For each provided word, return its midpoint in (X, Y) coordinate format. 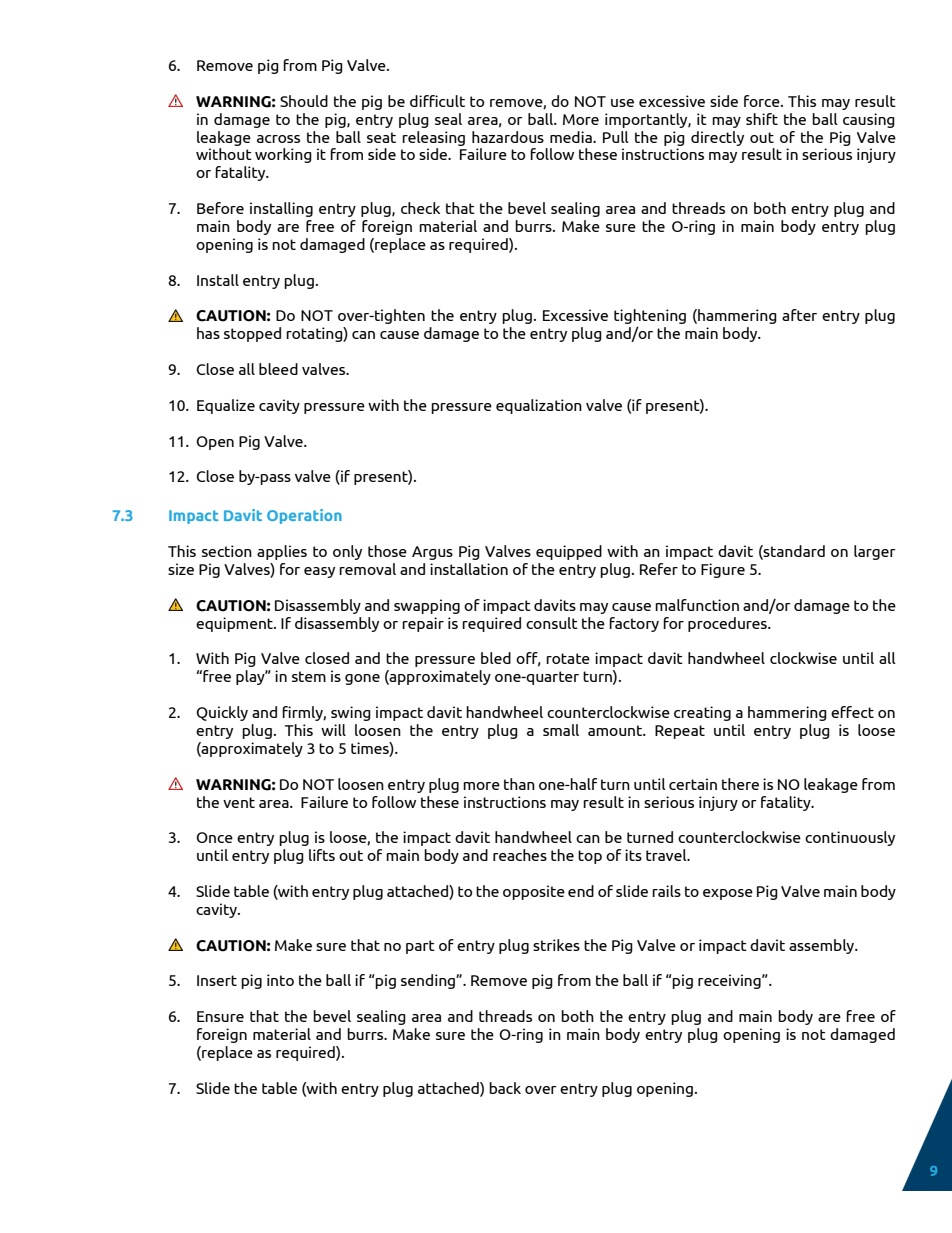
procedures (728, 624)
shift (762, 119)
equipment (235, 624)
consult (552, 623)
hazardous (508, 137)
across (278, 139)
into (280, 980)
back (505, 1088)
